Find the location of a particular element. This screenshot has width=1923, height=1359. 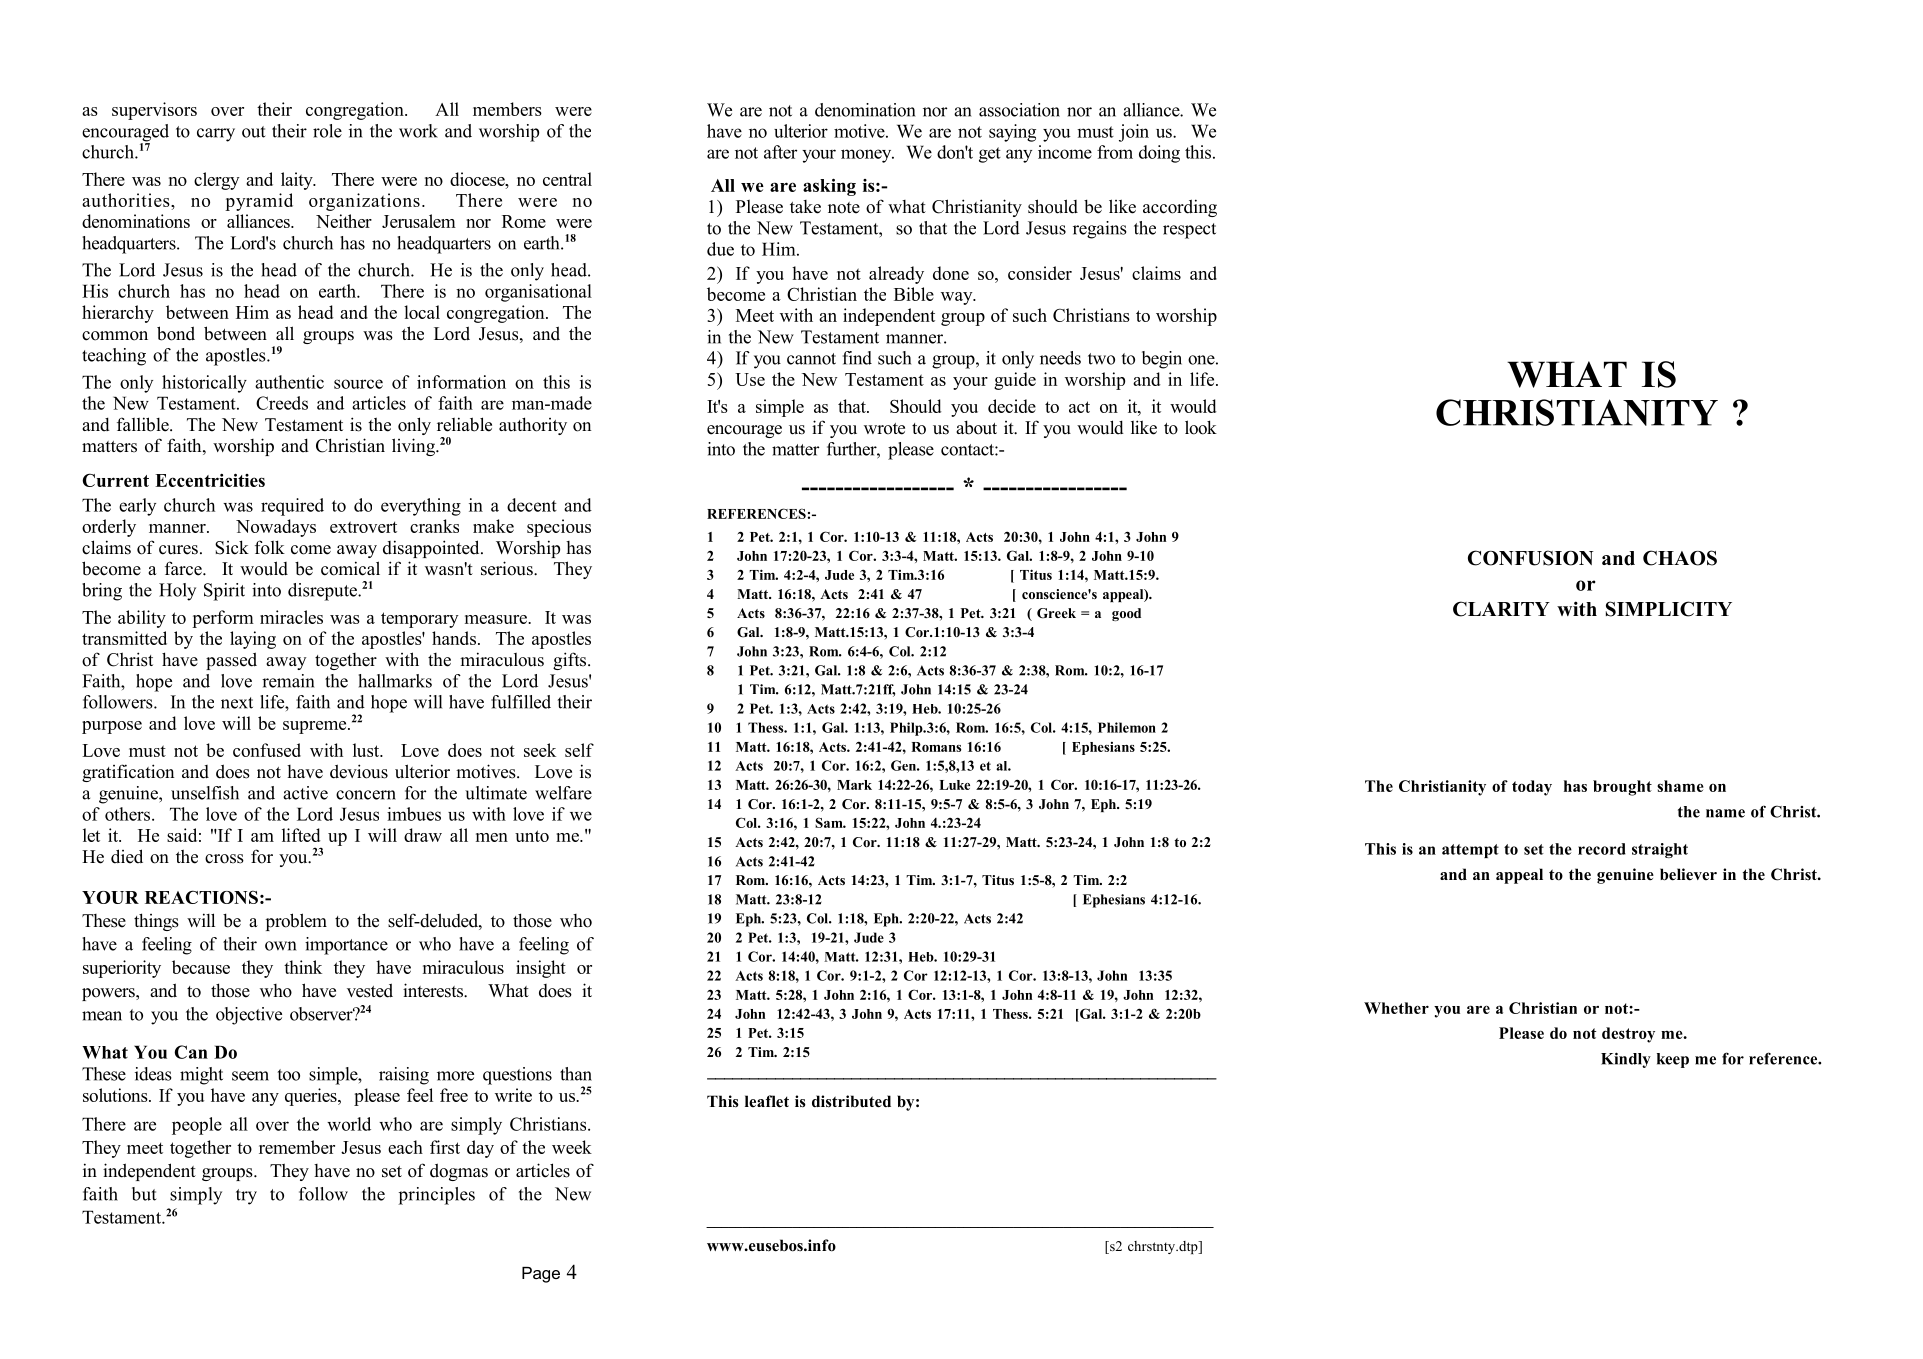

Romans is located at coordinates (936, 747).
